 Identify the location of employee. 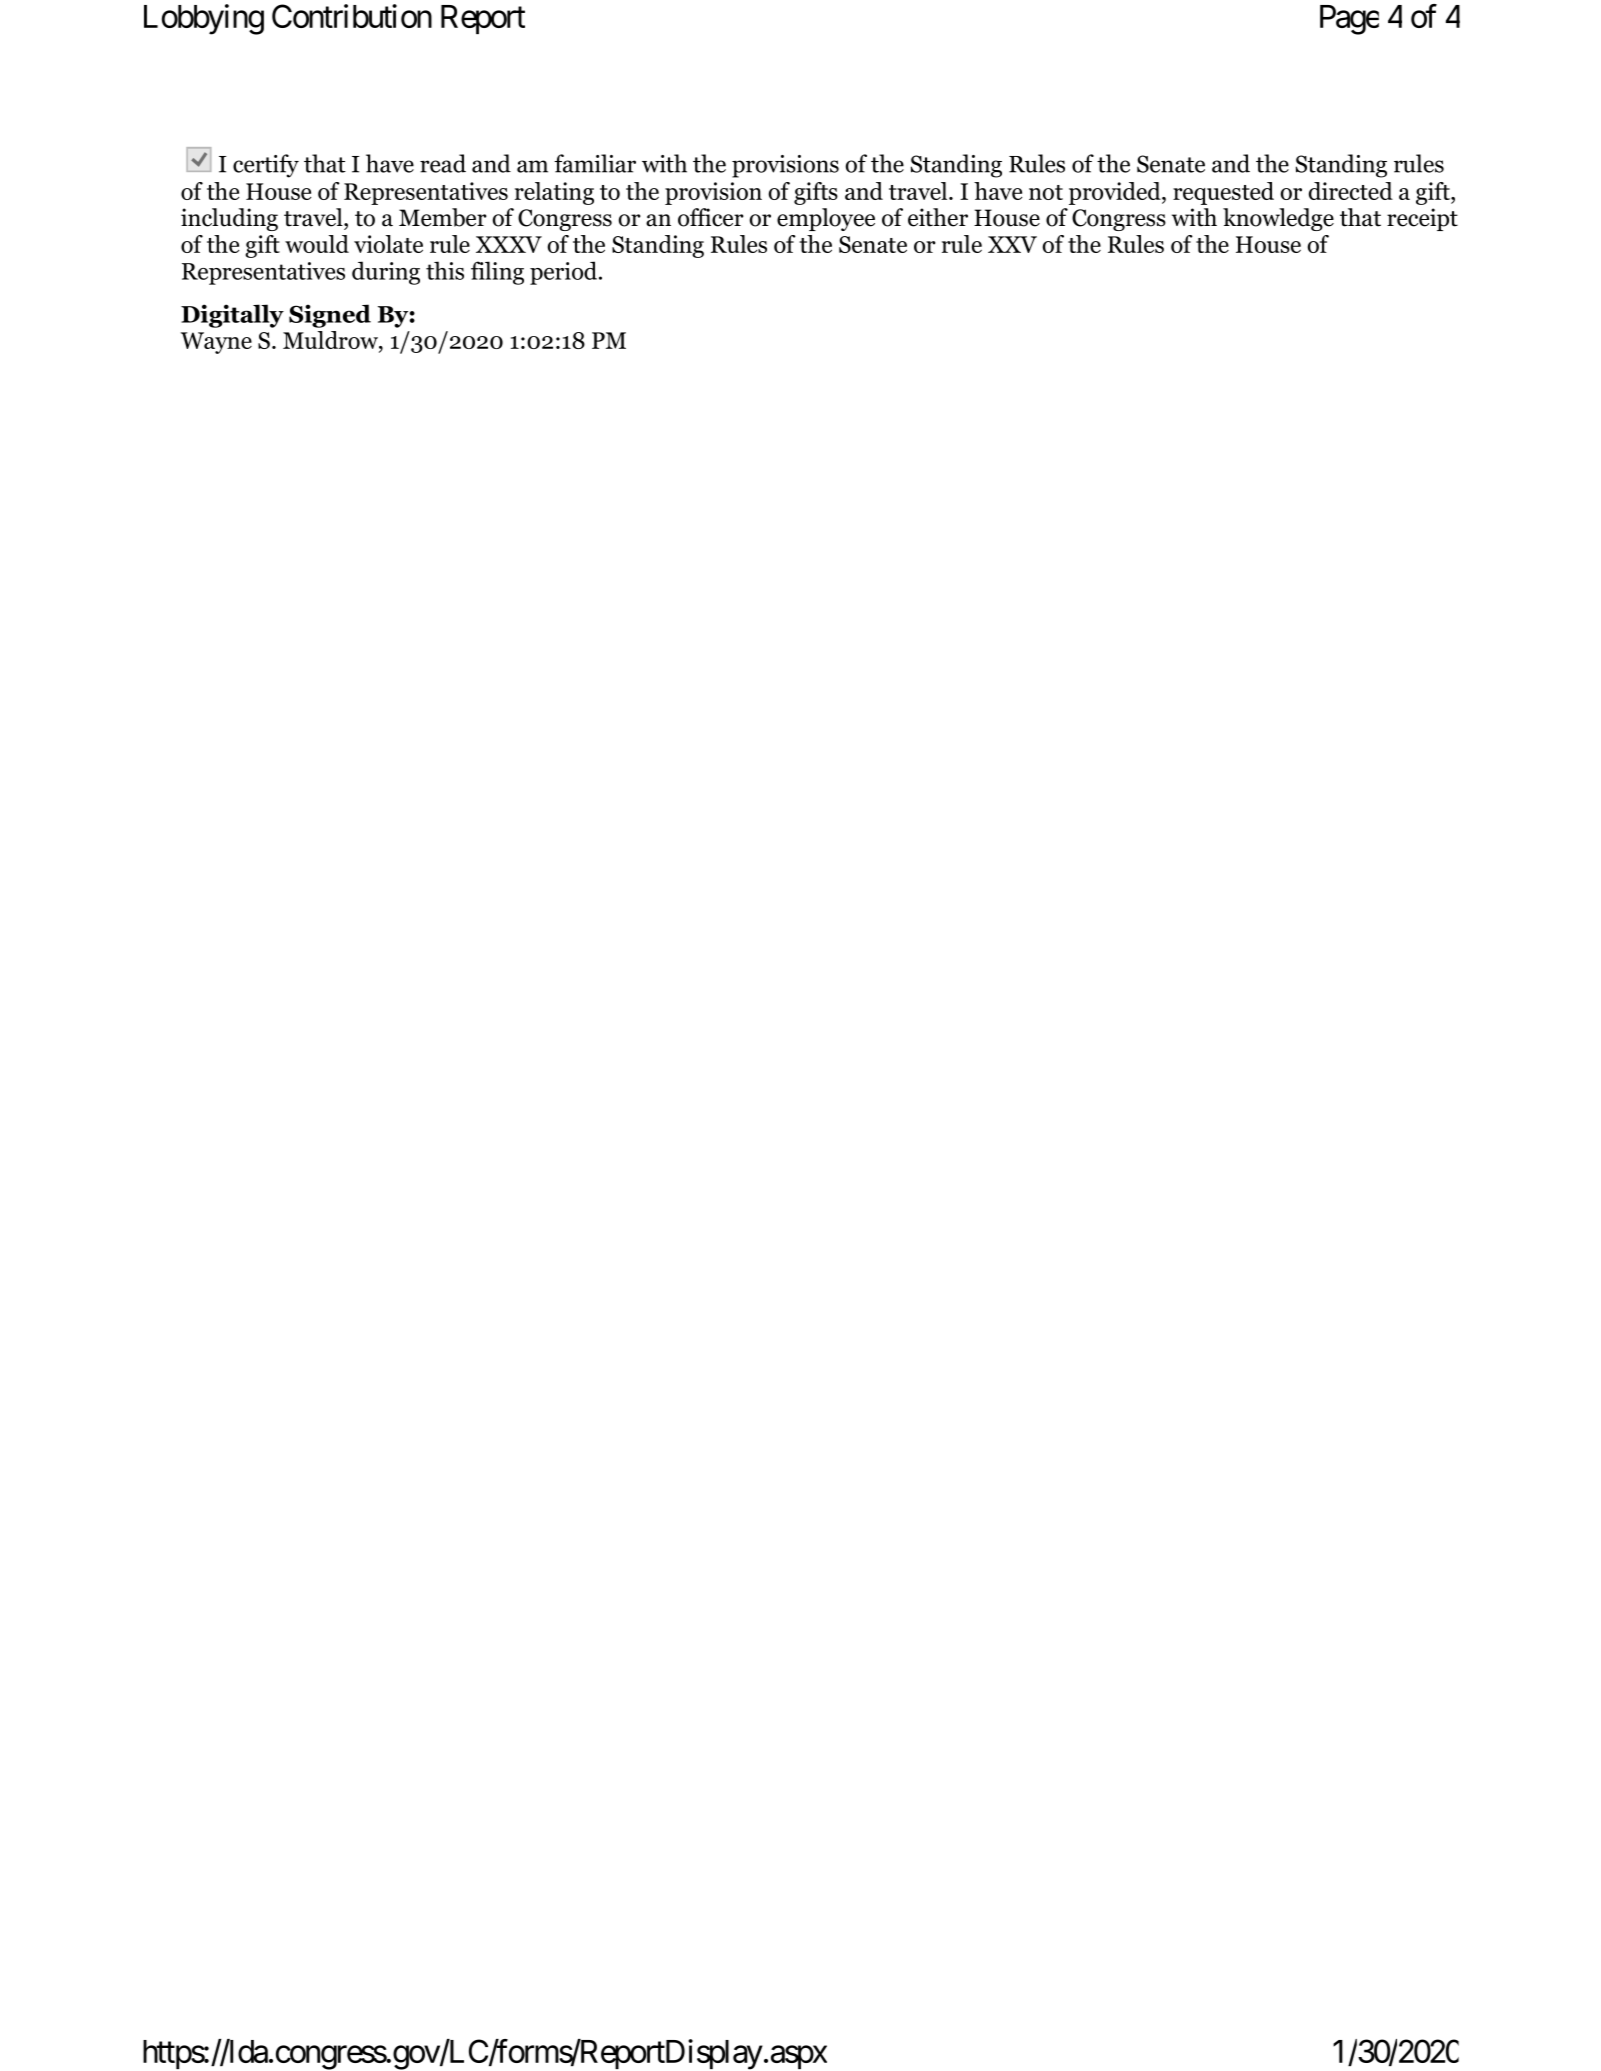
(826, 219).
